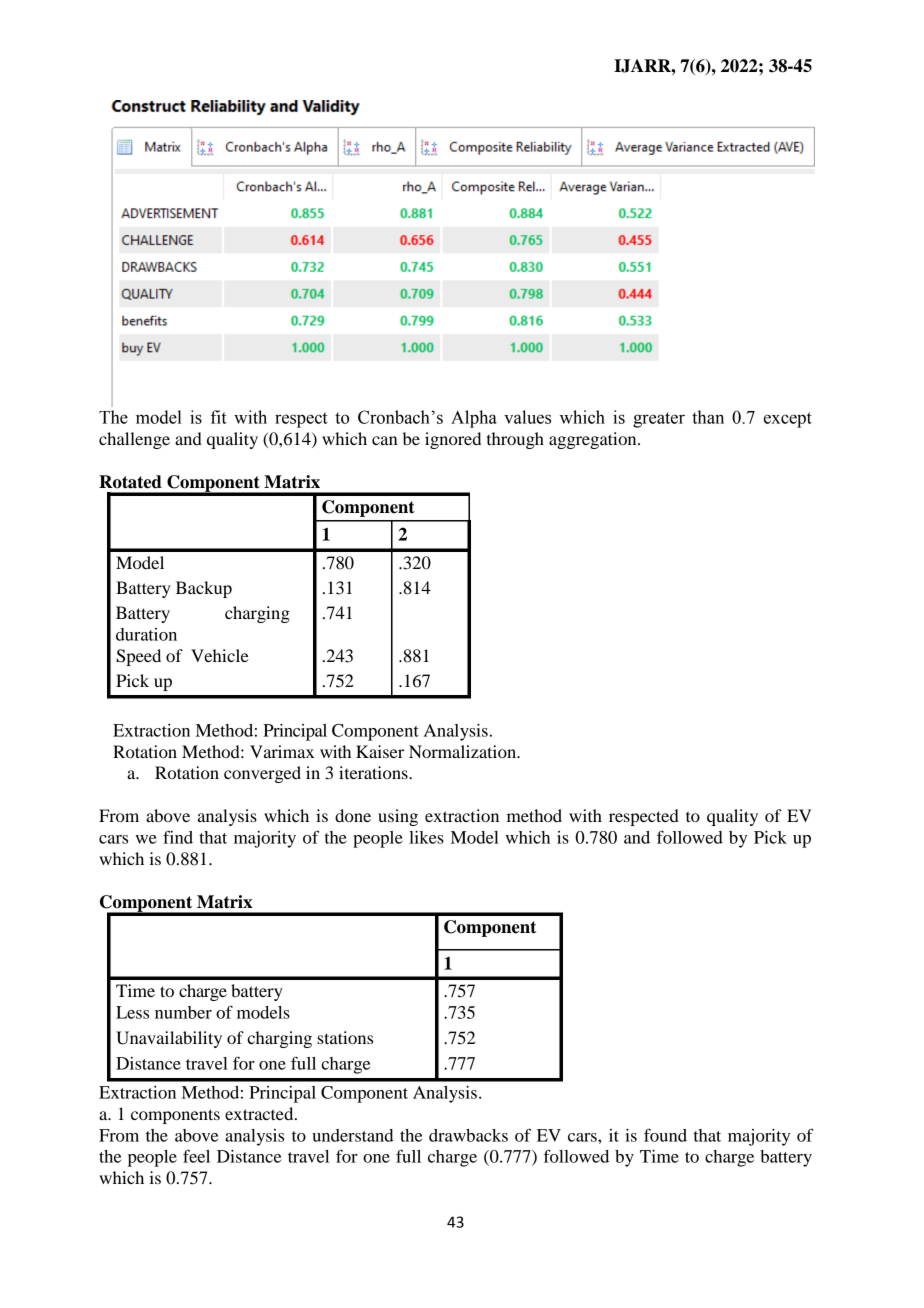 The width and height of the page is (924, 1308). What do you see at coordinates (183, 1012) in the page?
I see `number` at bounding box center [183, 1012].
